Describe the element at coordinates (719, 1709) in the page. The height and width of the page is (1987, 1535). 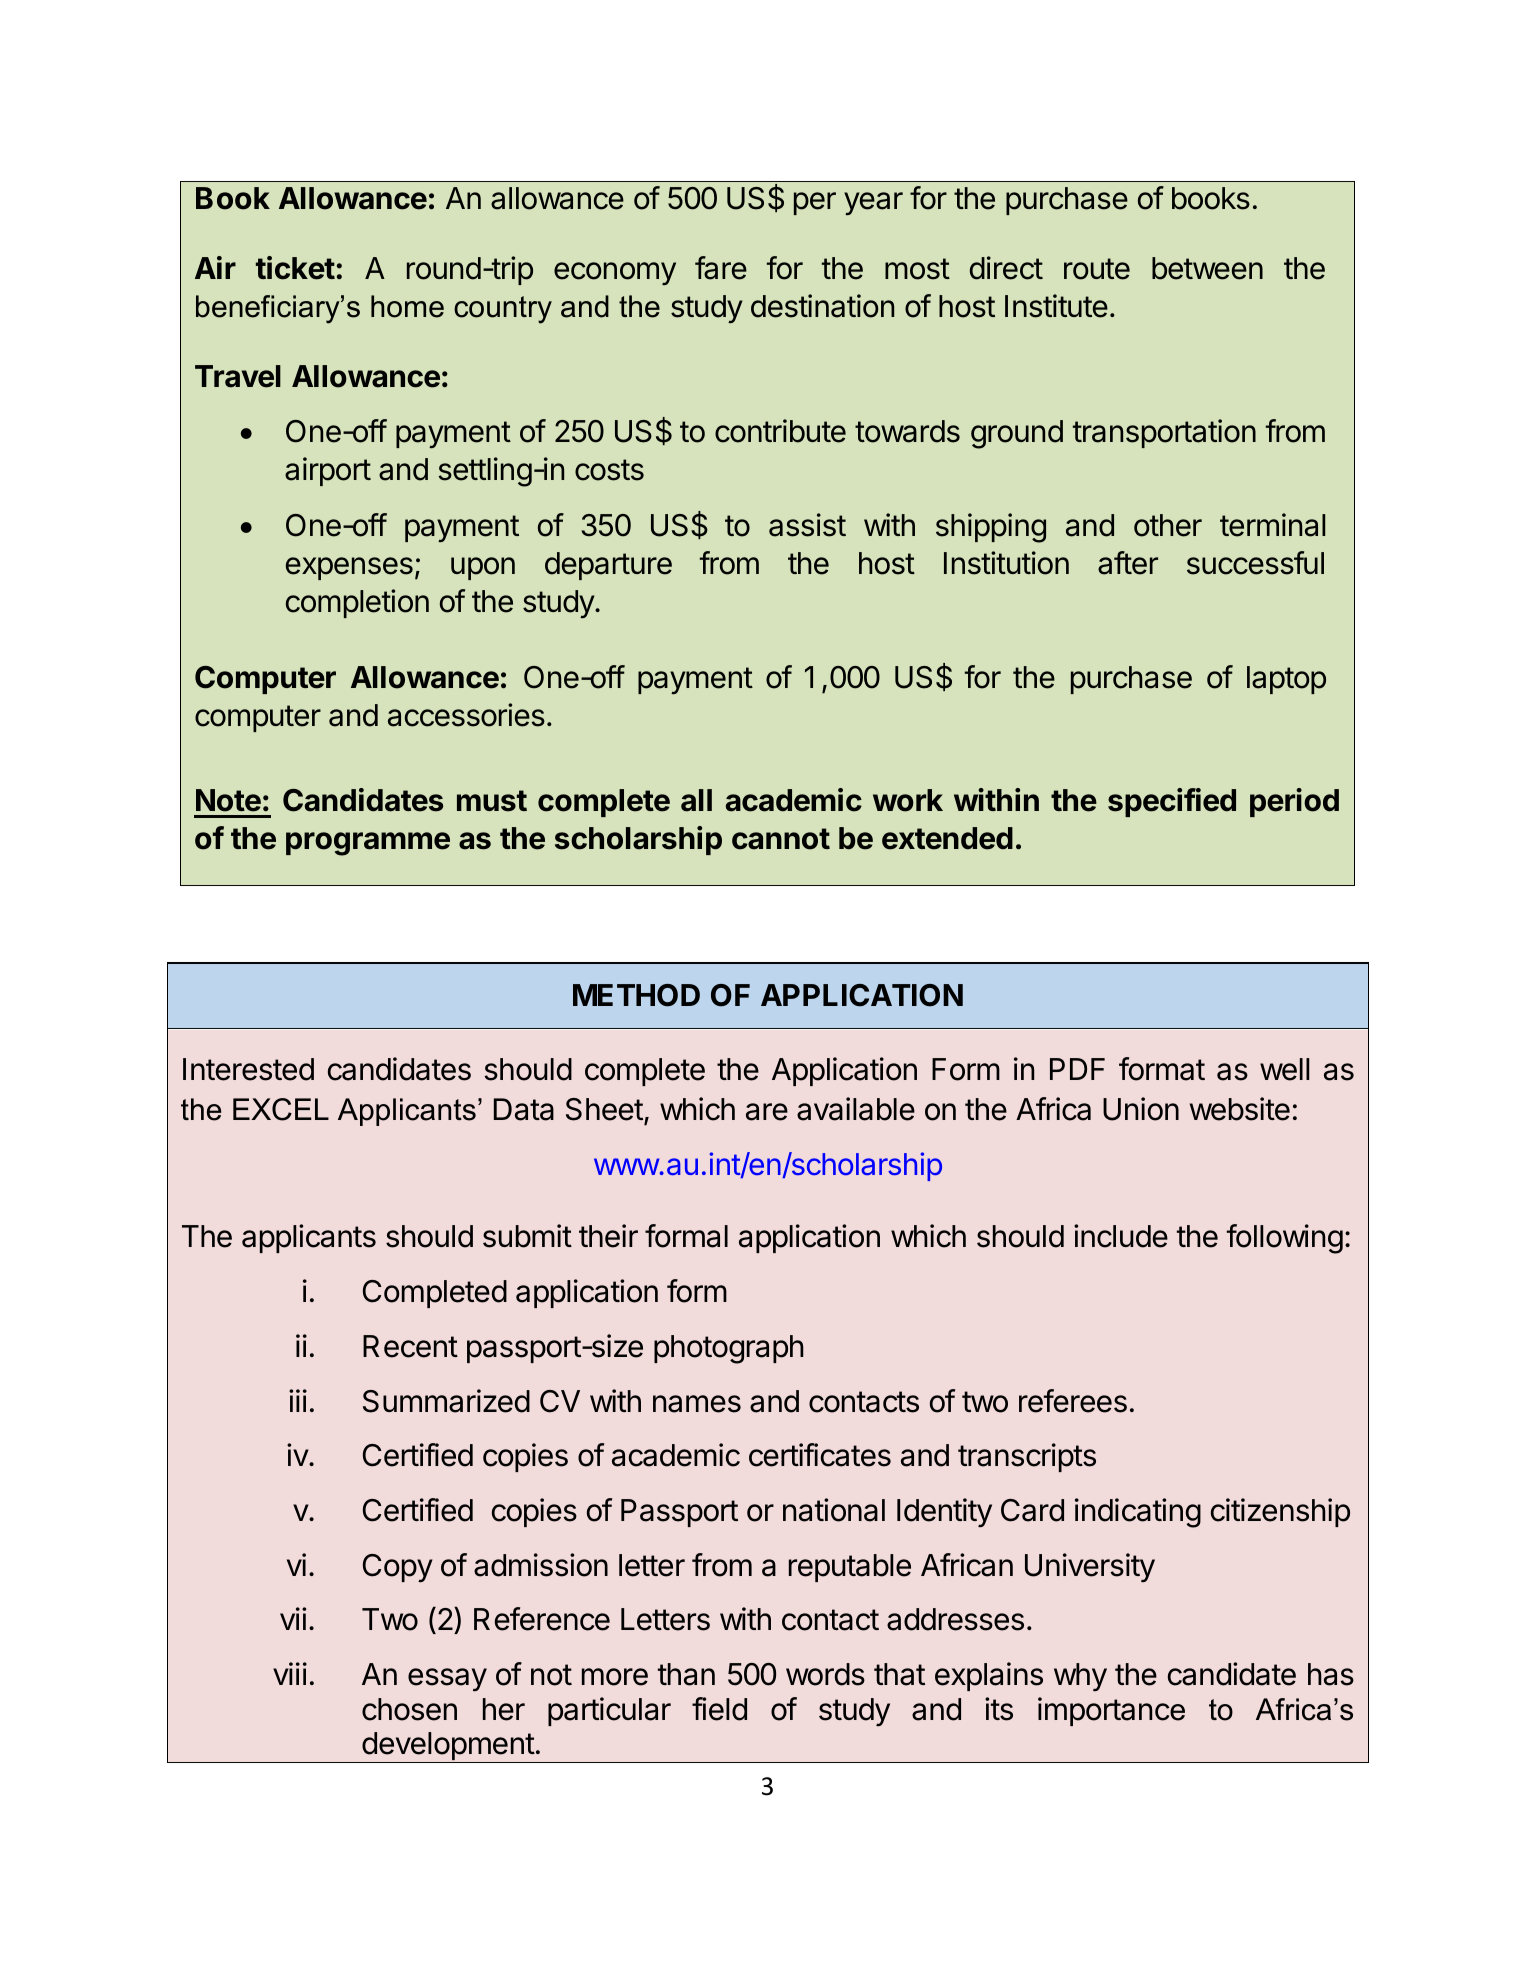
I see `field` at that location.
